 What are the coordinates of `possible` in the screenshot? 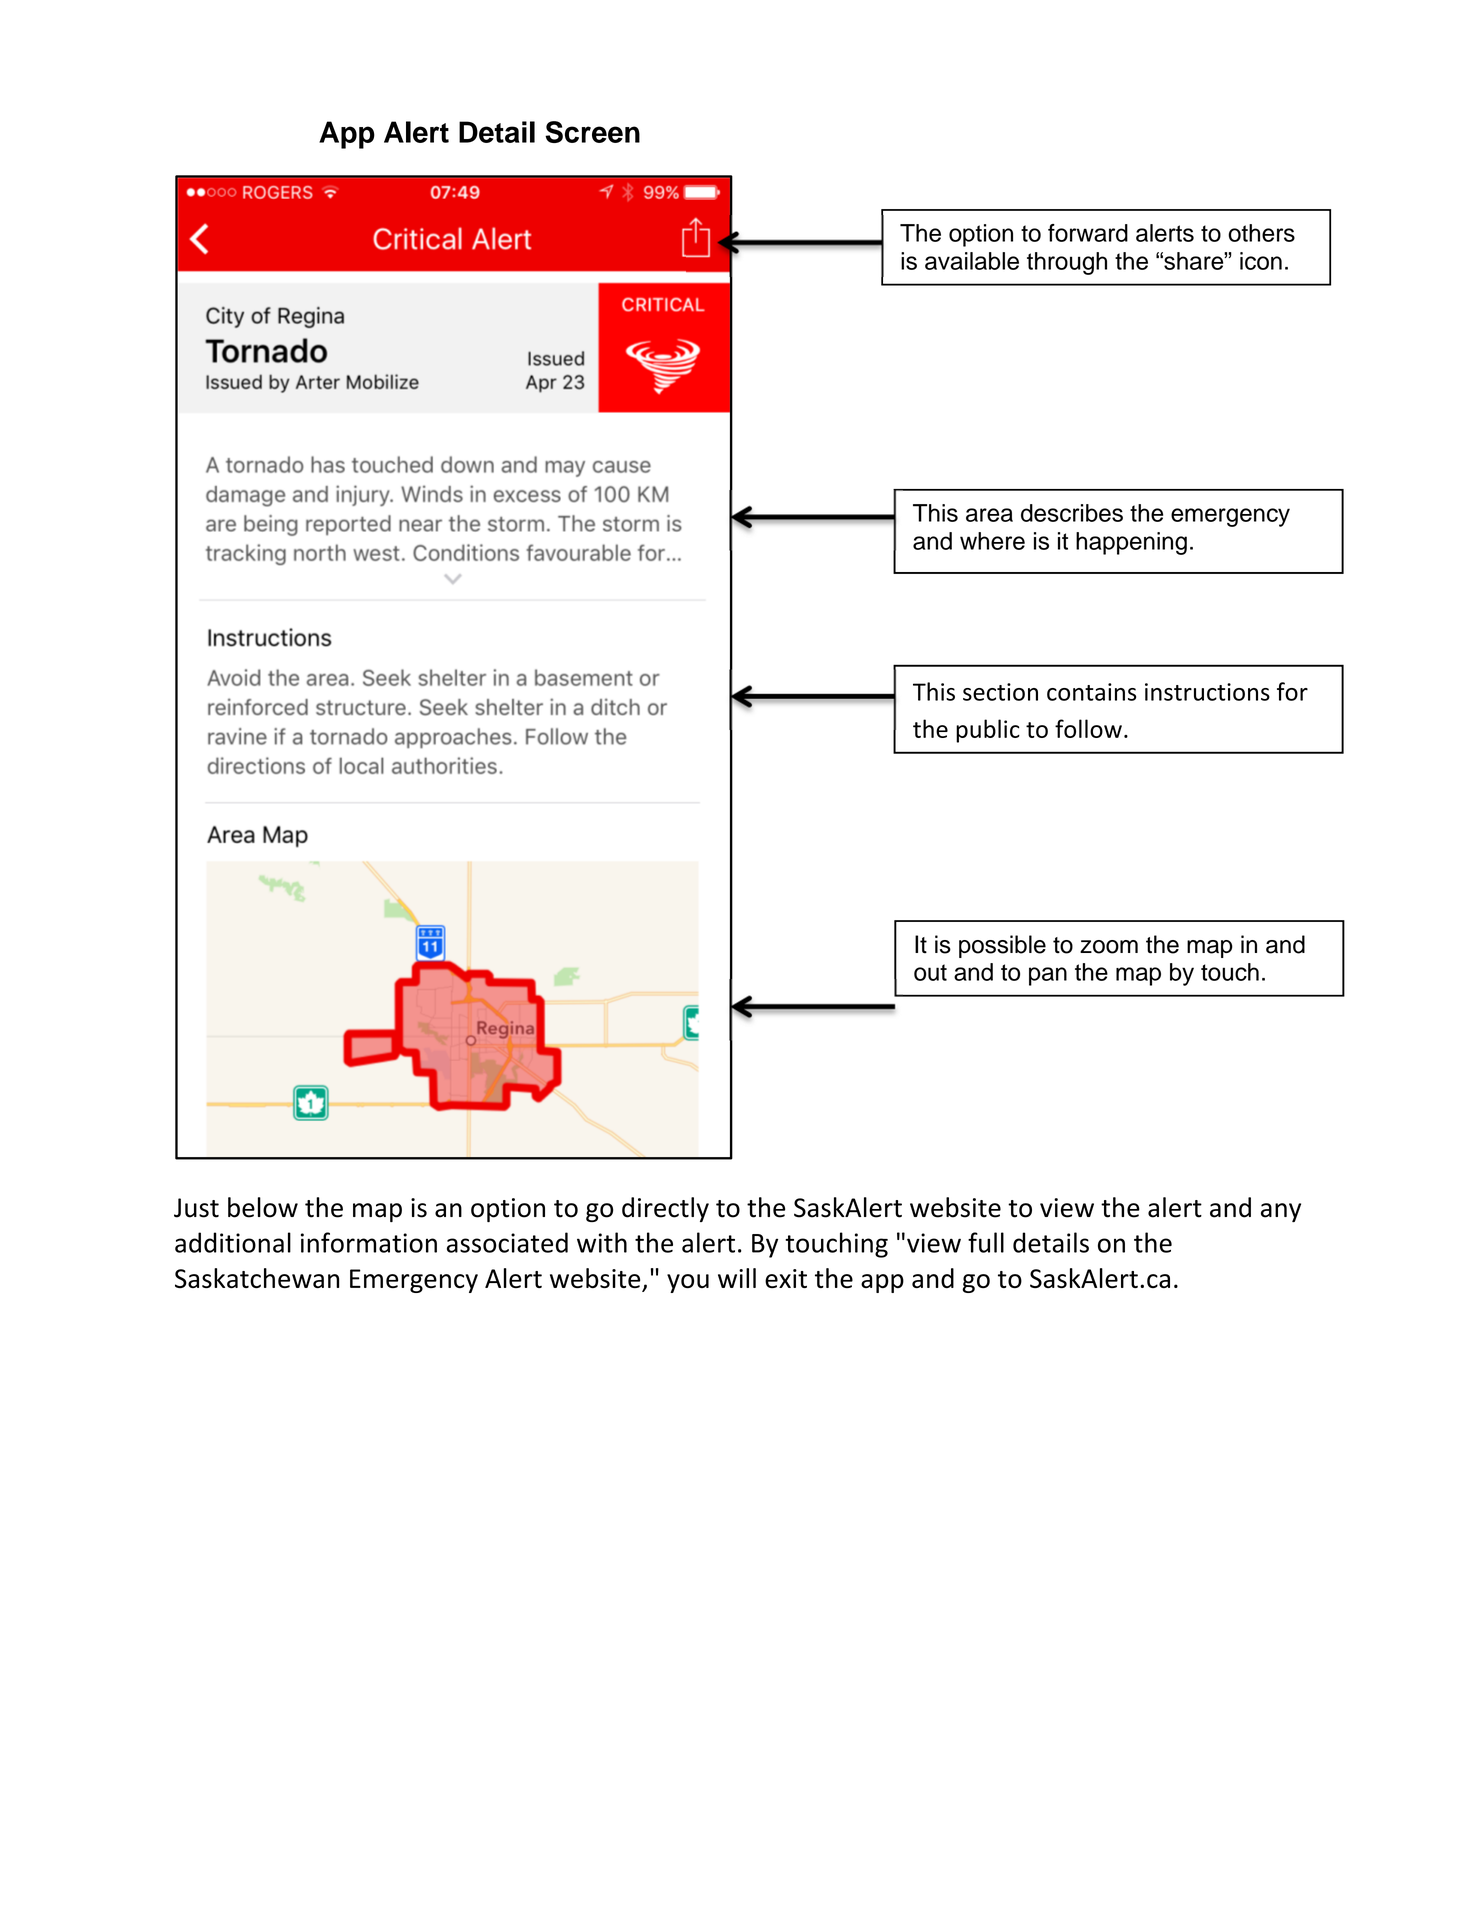 It's located at (1002, 946).
